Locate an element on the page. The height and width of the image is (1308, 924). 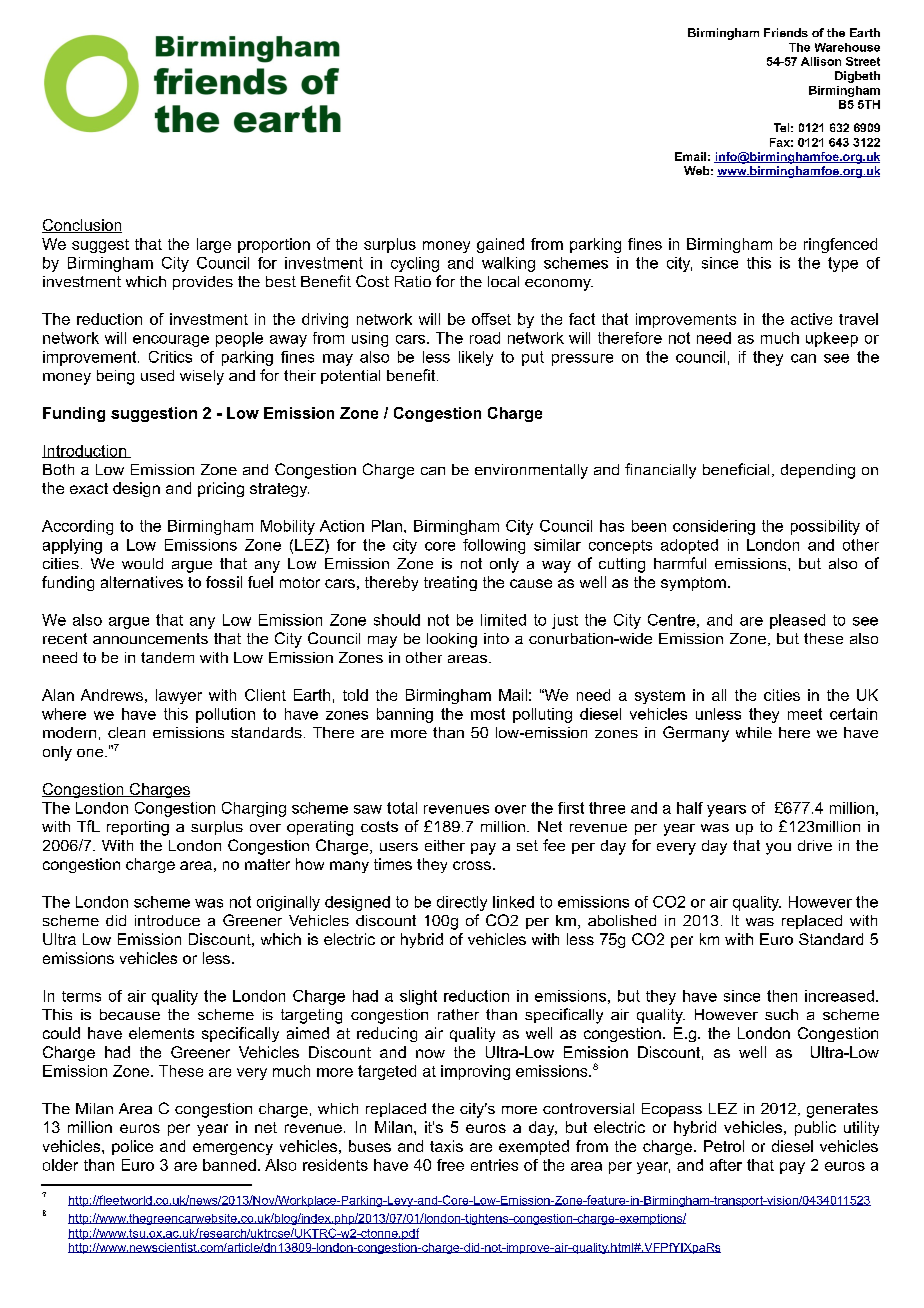
Conclusion is located at coordinates (82, 226).
